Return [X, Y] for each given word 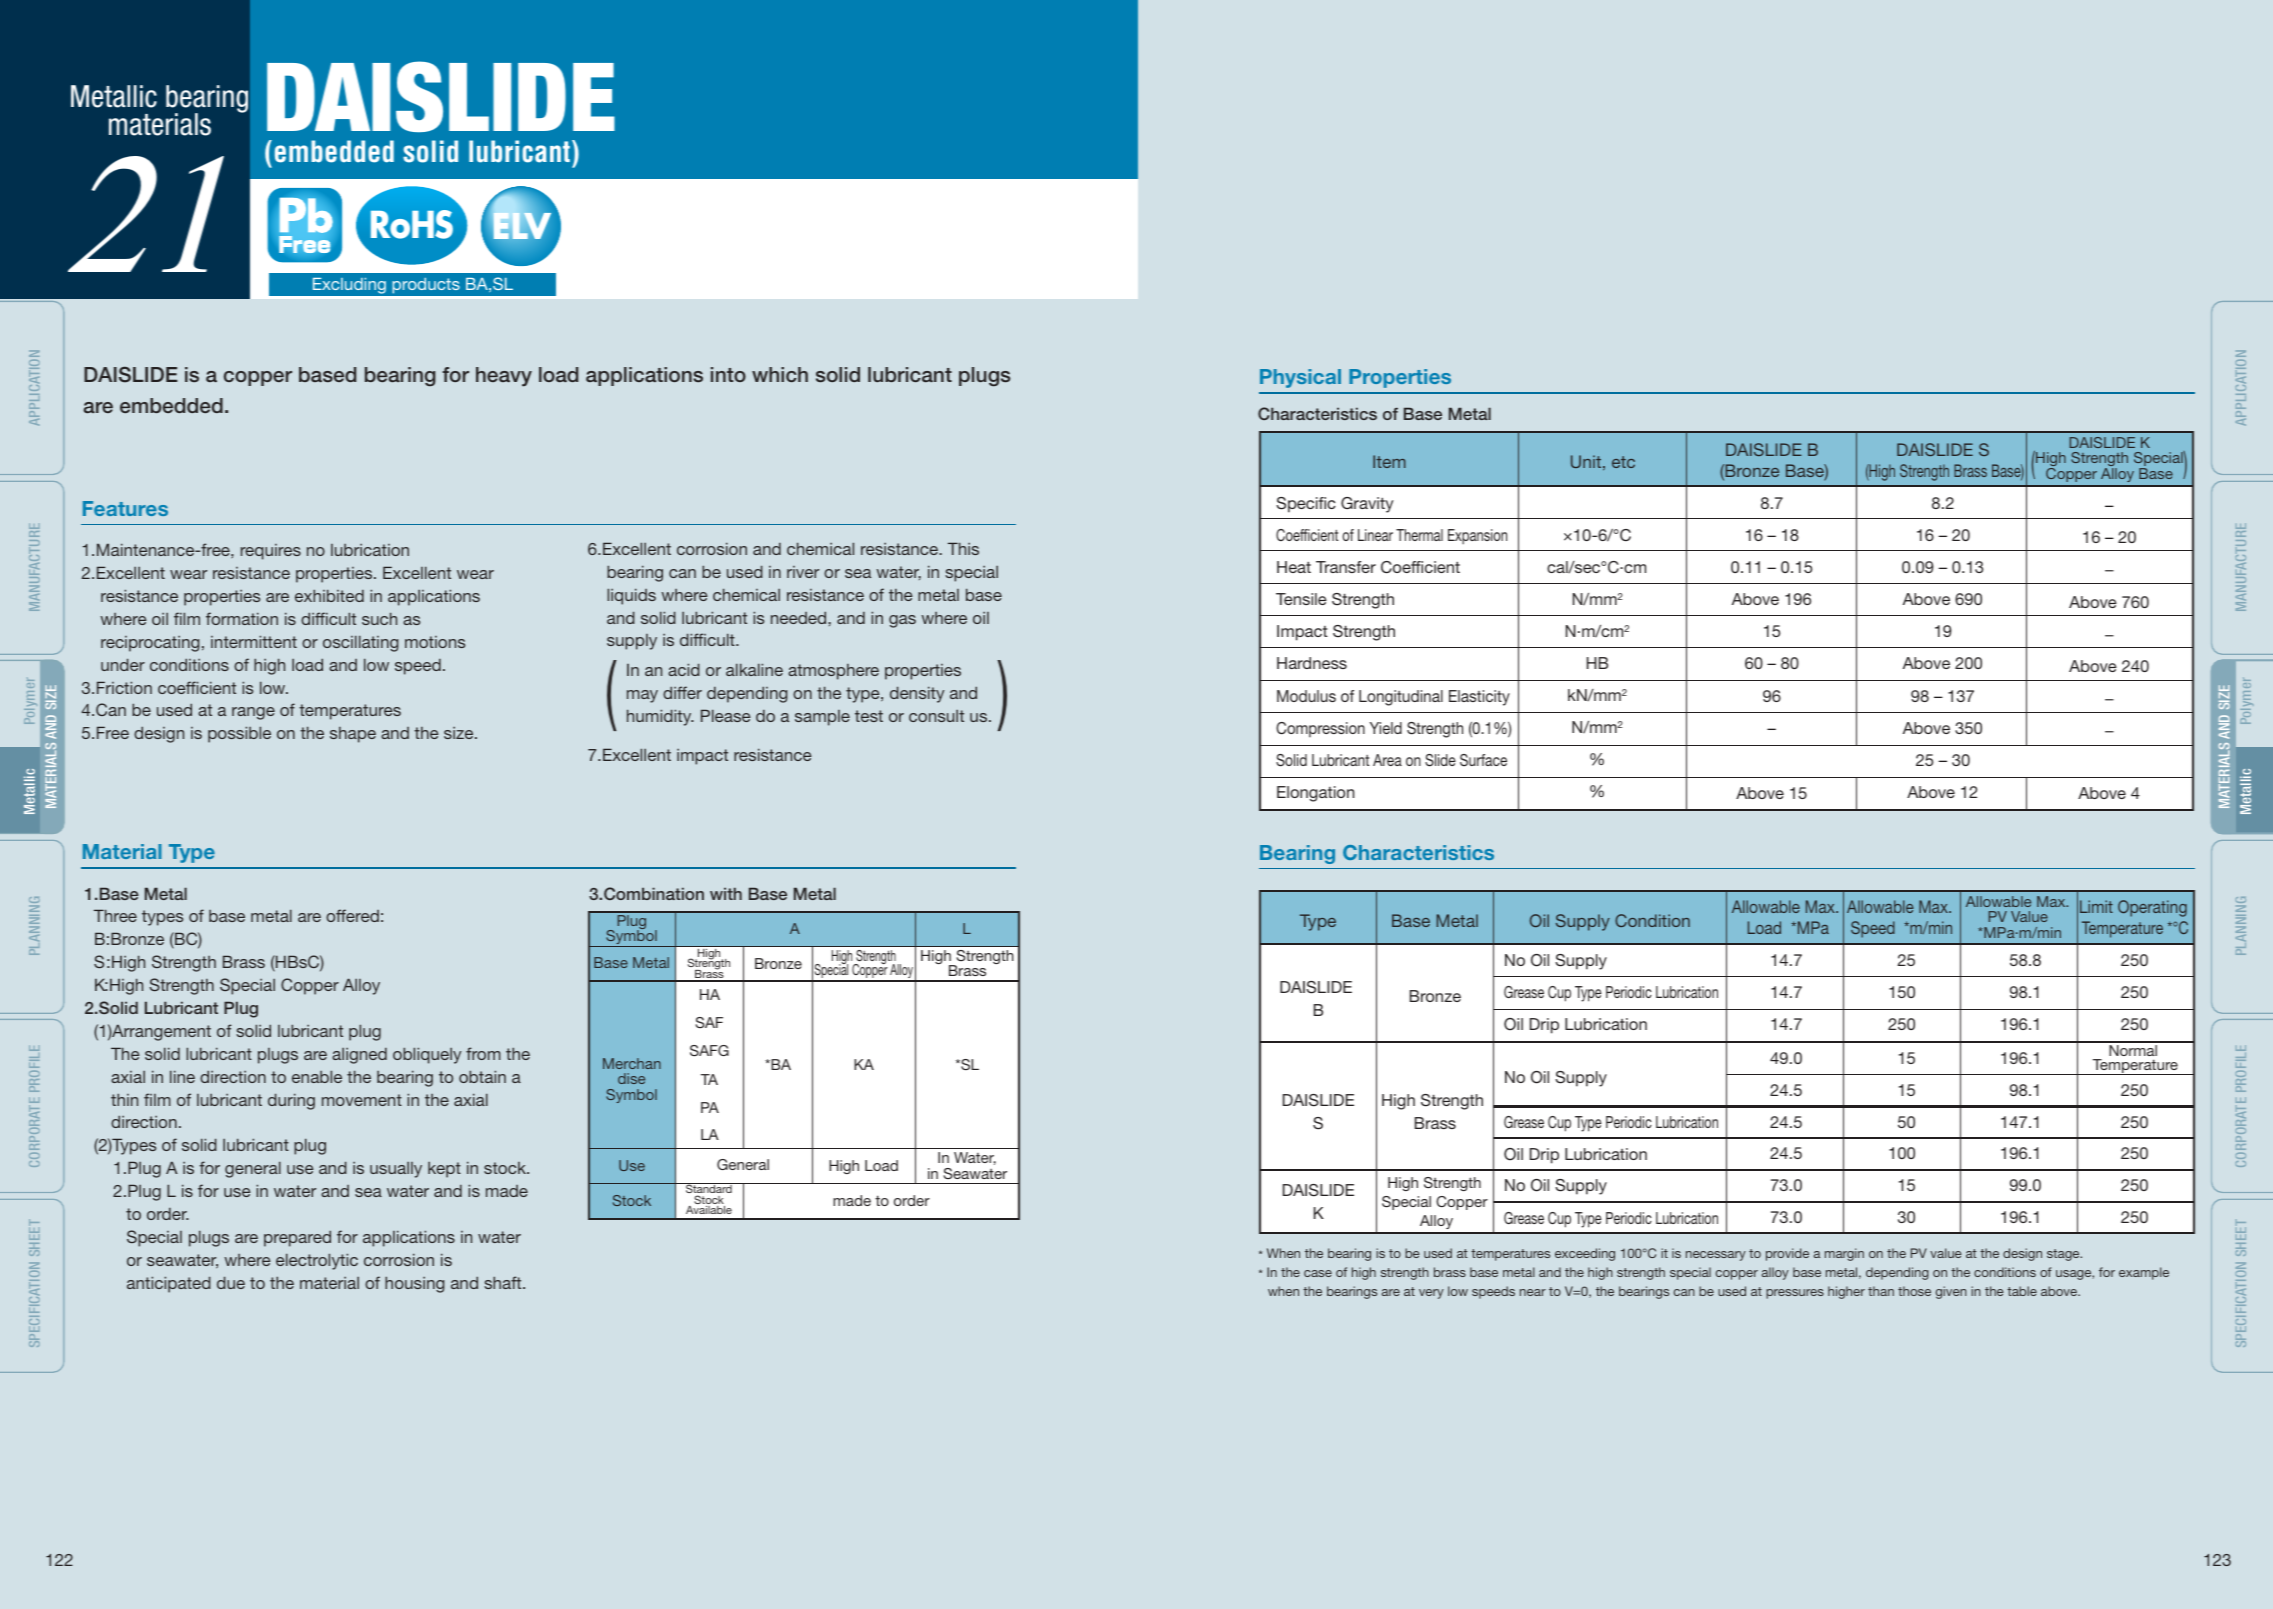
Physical [1300, 378]
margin [1844, 1254]
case [1318, 1273]
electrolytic [317, 1261]
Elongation [1316, 794]
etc [1623, 462]
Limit [2096, 906]
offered [352, 915]
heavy [504, 377]
